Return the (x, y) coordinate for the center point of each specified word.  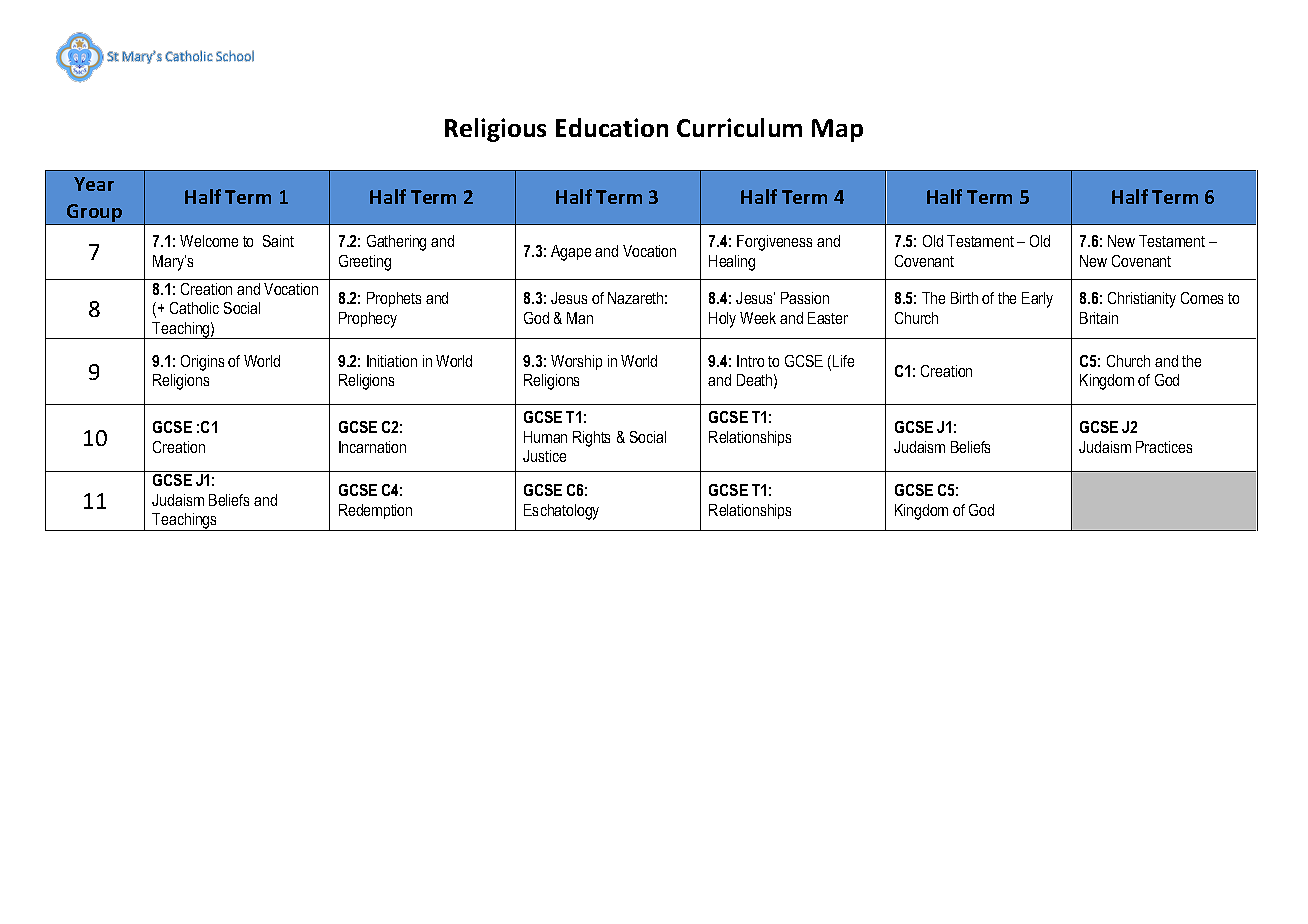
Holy (722, 320)
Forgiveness (774, 243)
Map (837, 130)
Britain (1099, 318)
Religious (495, 130)
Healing (732, 263)
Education (612, 127)
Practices (1164, 447)
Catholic (194, 308)
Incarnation (372, 447)
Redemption (375, 511)
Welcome (209, 241)
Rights (591, 439)
